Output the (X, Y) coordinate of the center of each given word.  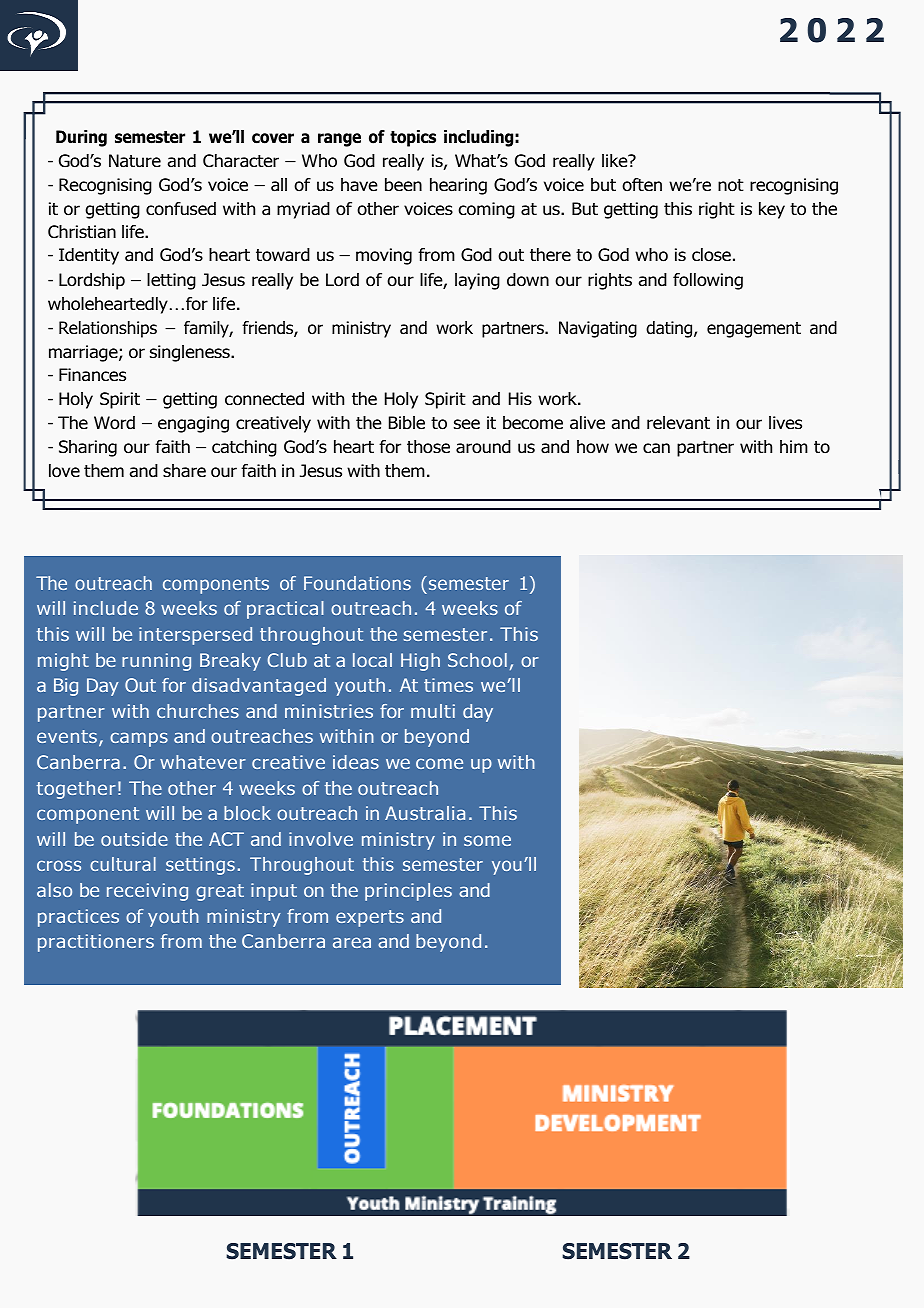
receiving (147, 892)
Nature (135, 161)
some (487, 840)
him (794, 446)
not (731, 185)
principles (408, 892)
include (106, 608)
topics (413, 138)
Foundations (357, 583)
